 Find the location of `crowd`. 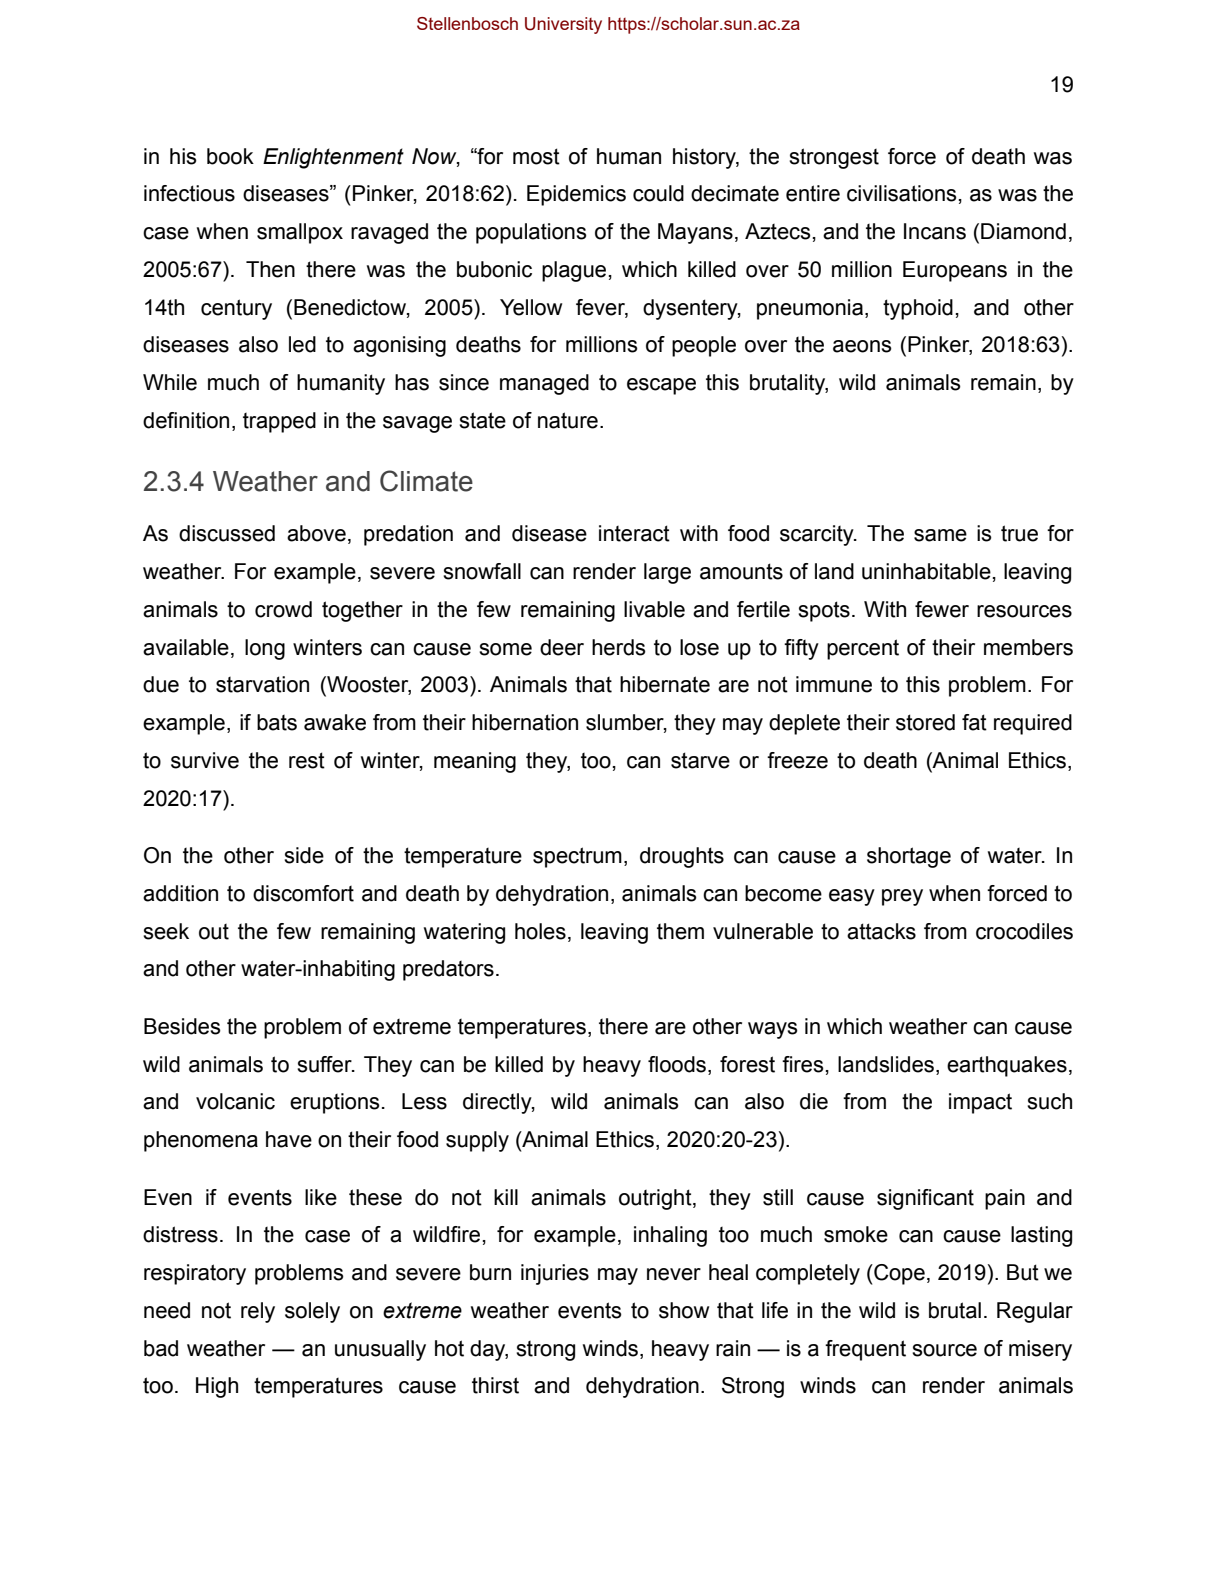

crowd is located at coordinates (283, 609).
